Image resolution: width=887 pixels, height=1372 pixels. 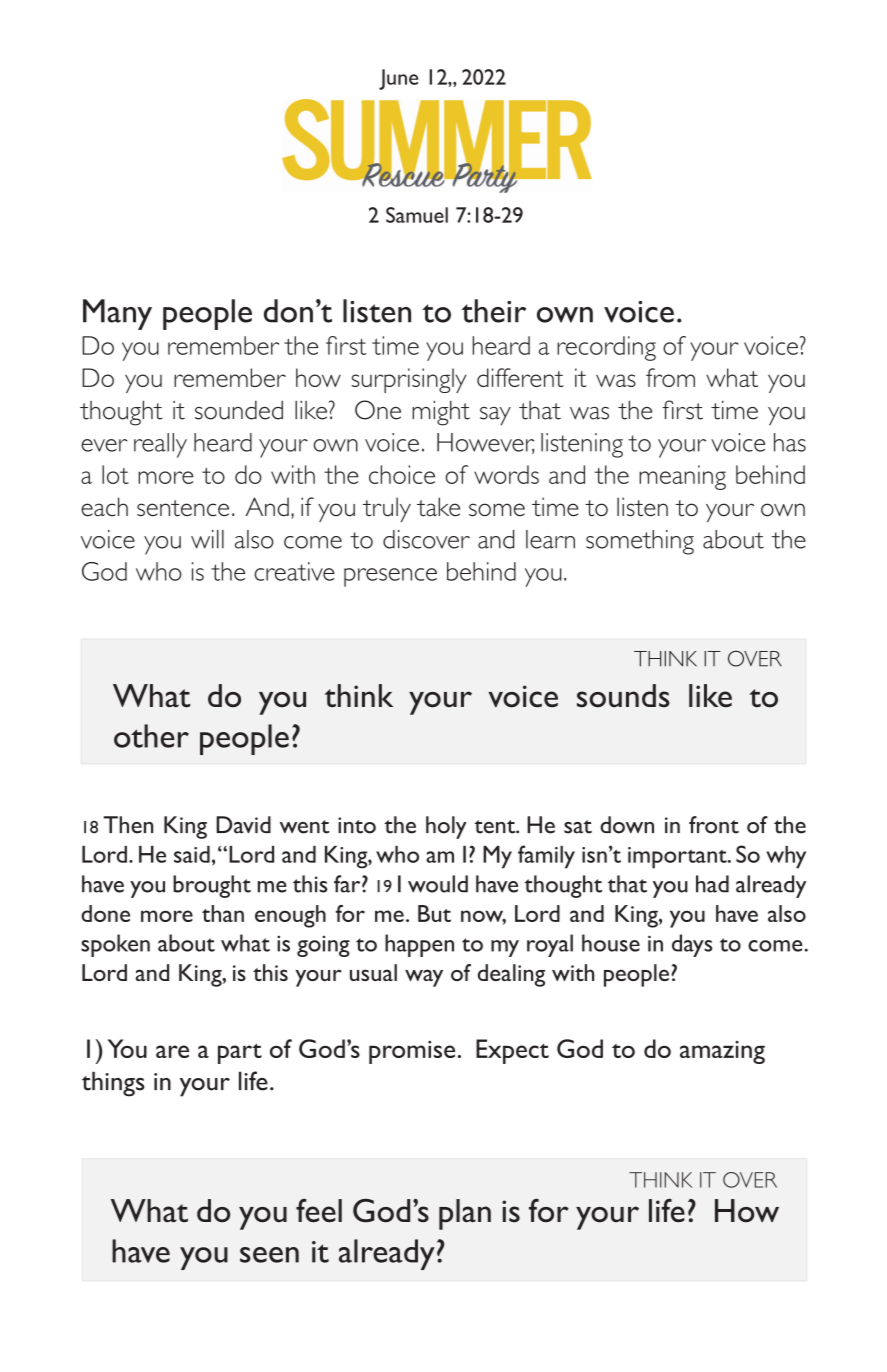 What do you see at coordinates (151, 736) in the screenshot?
I see `other` at bounding box center [151, 736].
